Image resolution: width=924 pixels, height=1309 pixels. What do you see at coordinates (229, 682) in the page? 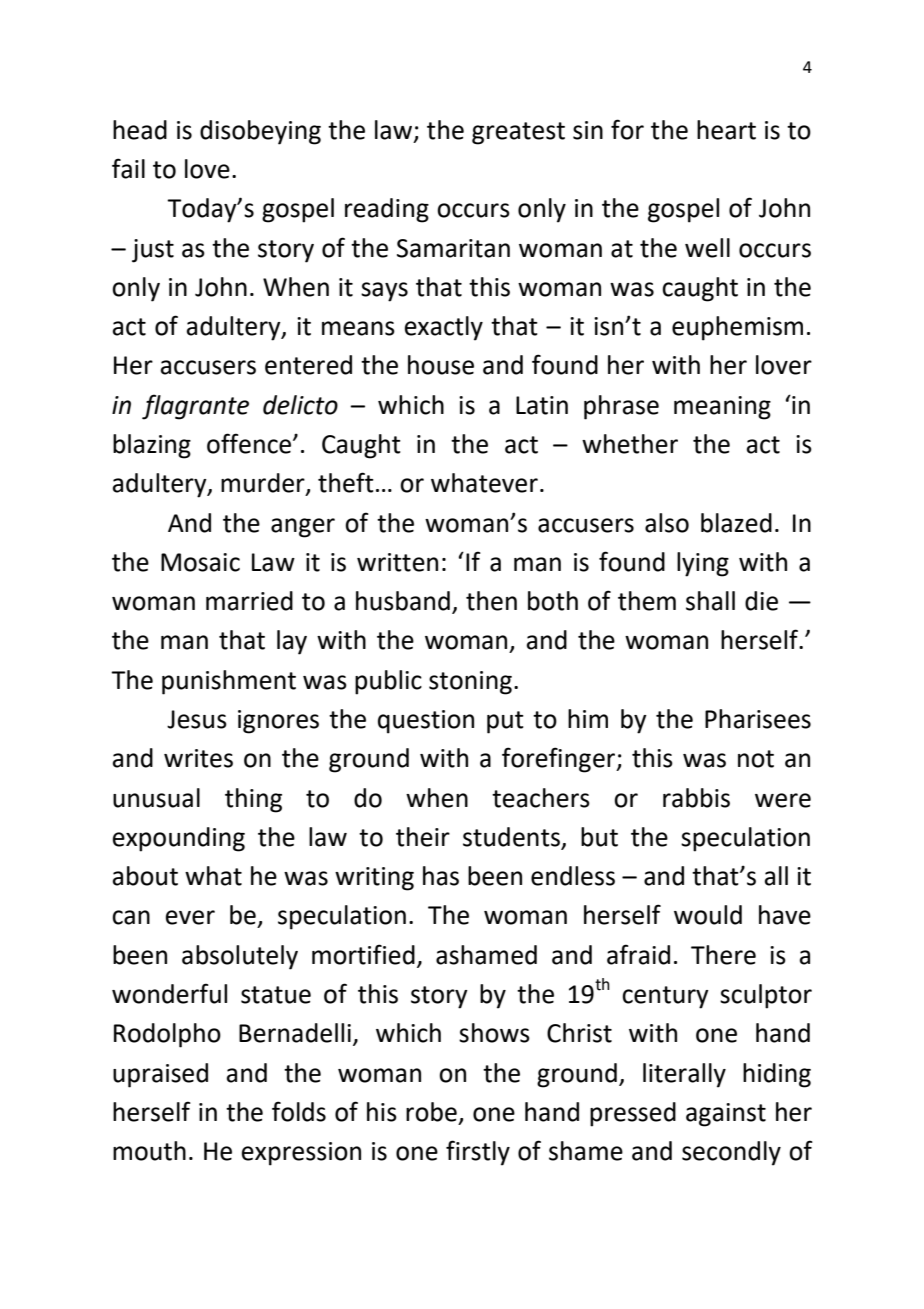
I see `punishment` at bounding box center [229, 682].
